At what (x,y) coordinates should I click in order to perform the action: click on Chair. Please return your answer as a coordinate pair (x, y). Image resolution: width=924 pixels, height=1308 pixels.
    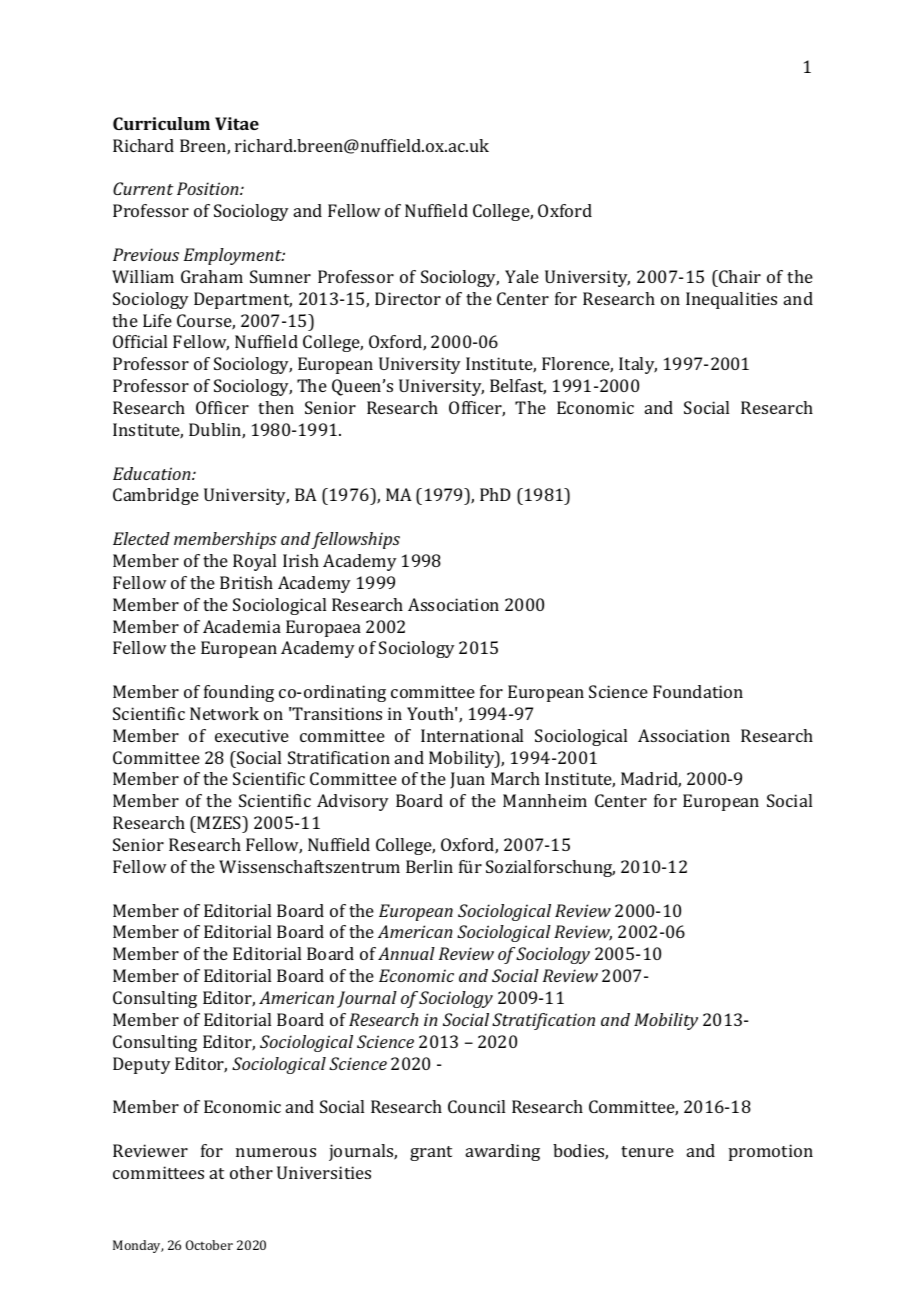
    Looking at the image, I should click on (739, 276).
